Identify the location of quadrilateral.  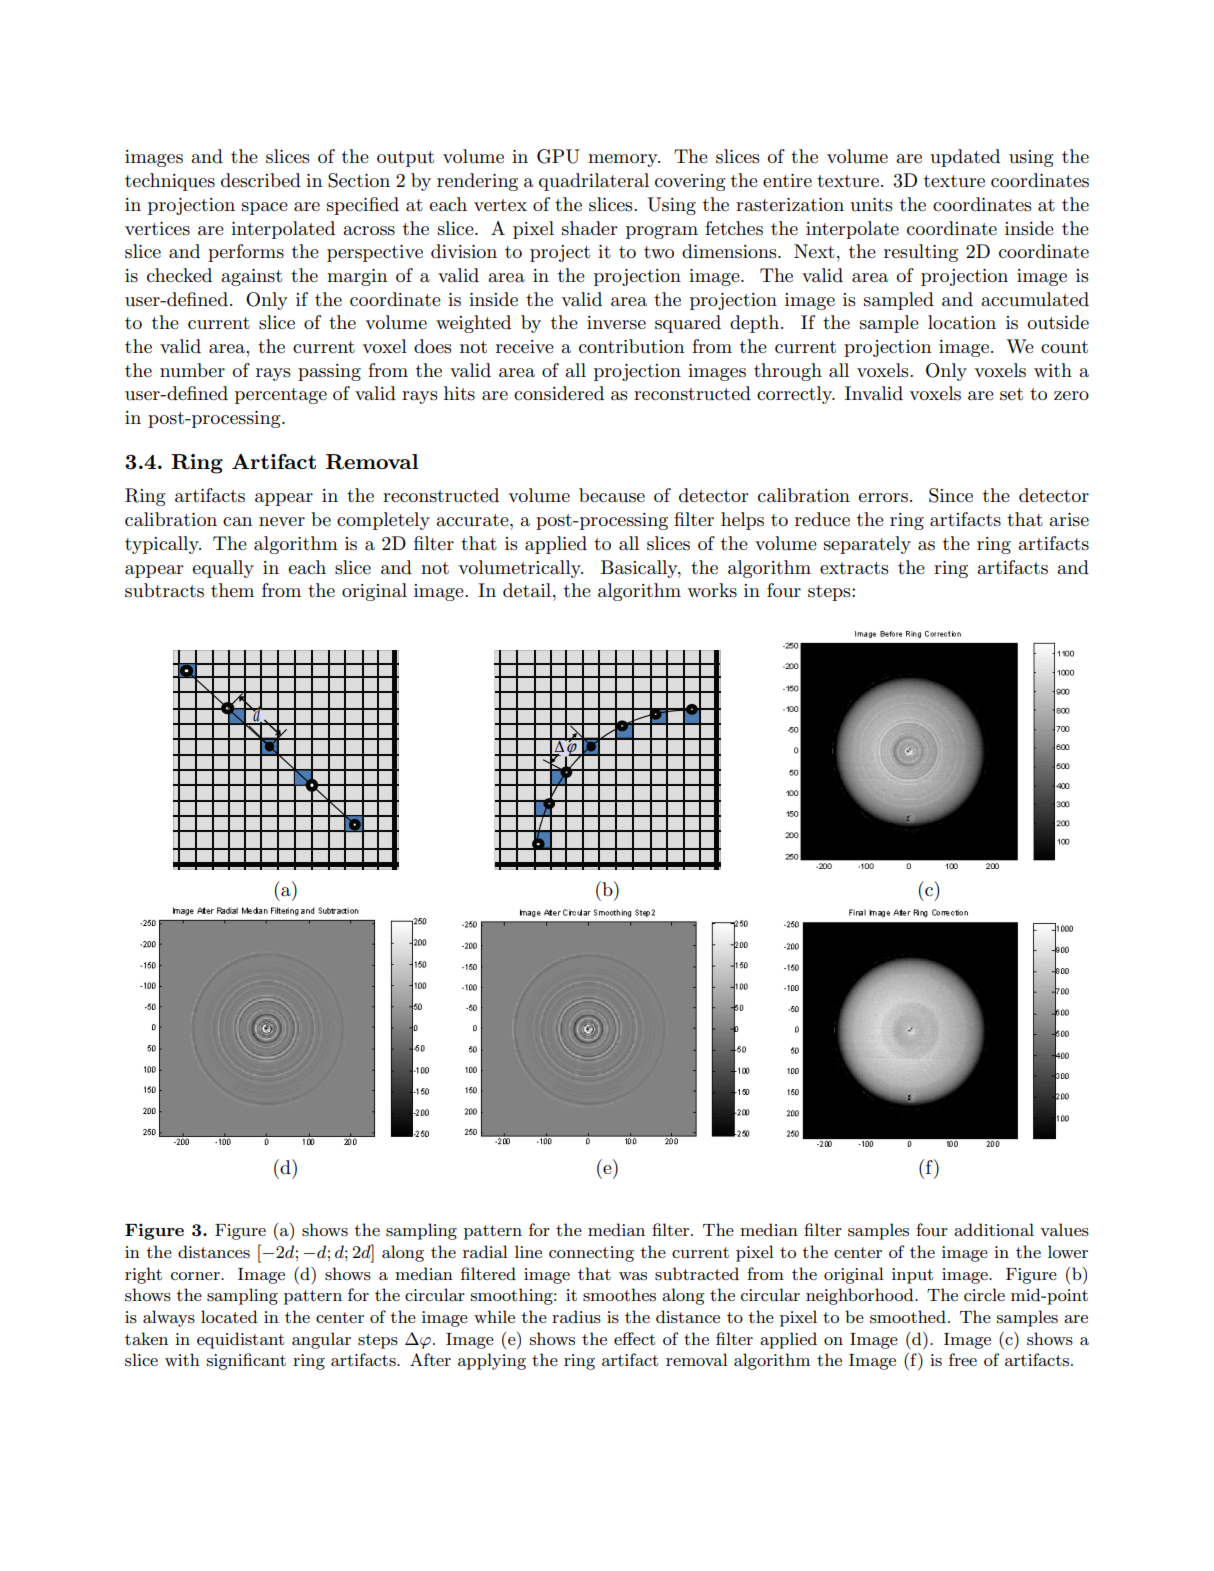
(594, 182).
